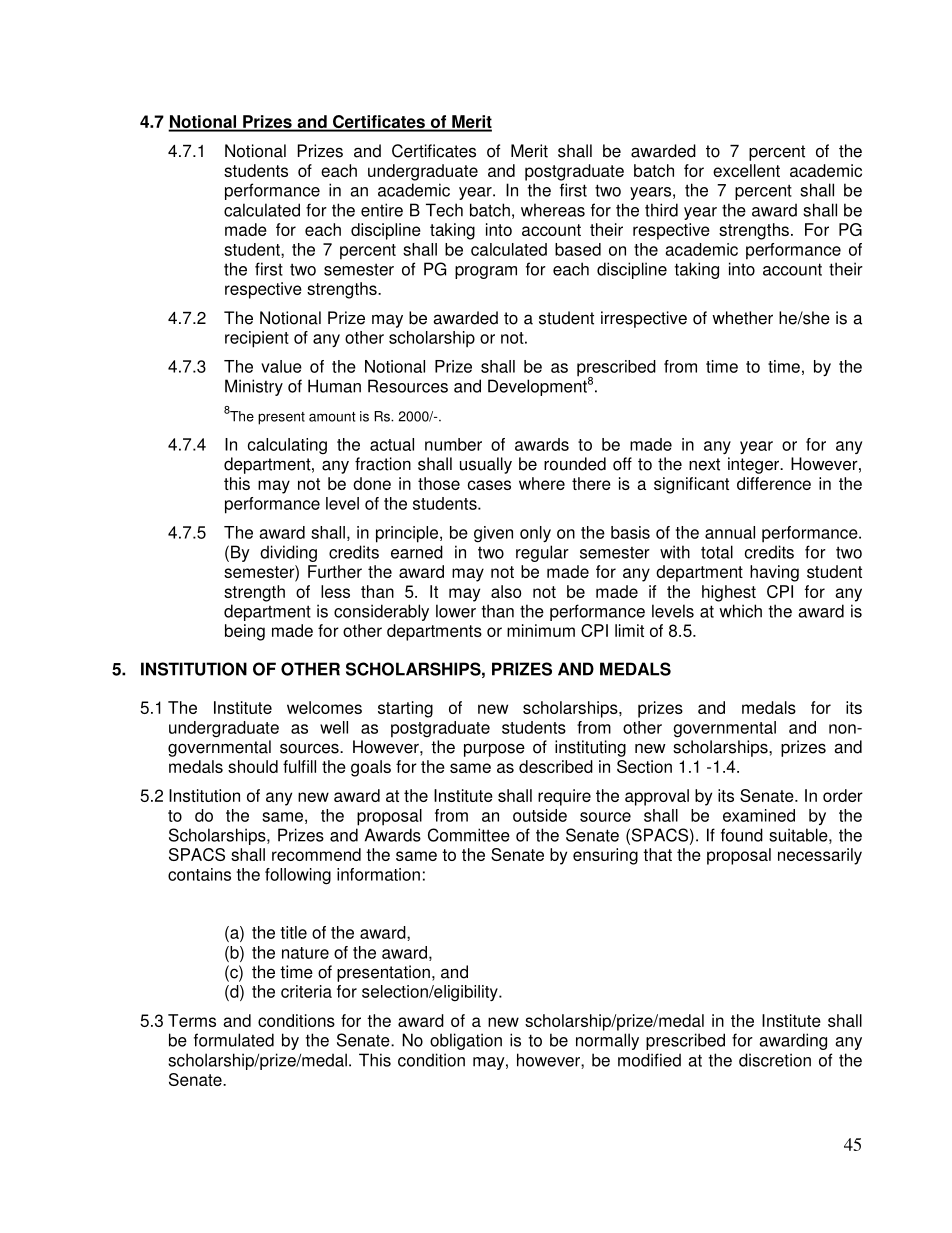 Image resolution: width=952 pixels, height=1233 pixels. I want to click on being, so click(245, 632).
